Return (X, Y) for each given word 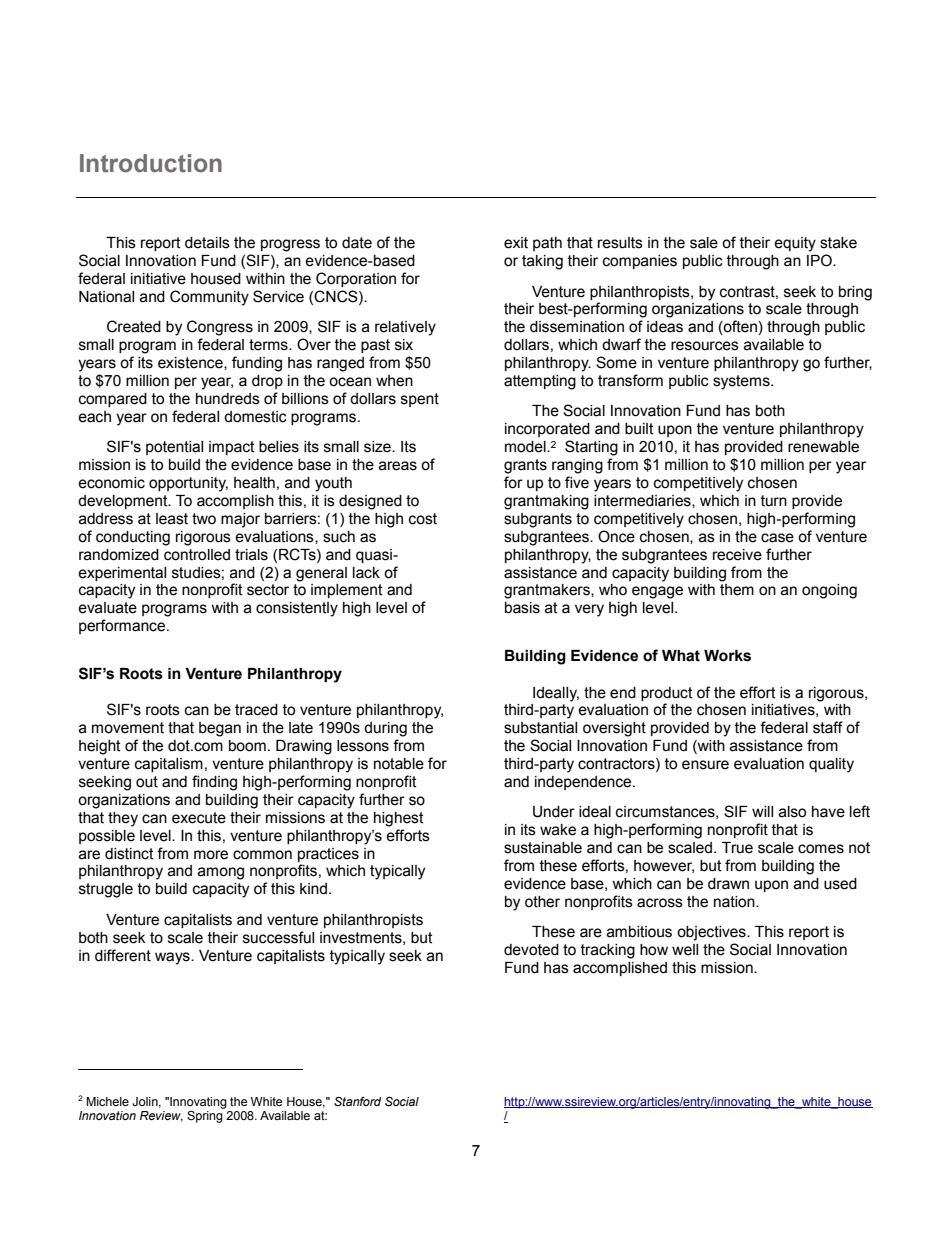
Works (727, 656)
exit (516, 243)
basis (522, 608)
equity (795, 244)
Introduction (151, 163)
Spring (205, 1117)
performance (123, 626)
